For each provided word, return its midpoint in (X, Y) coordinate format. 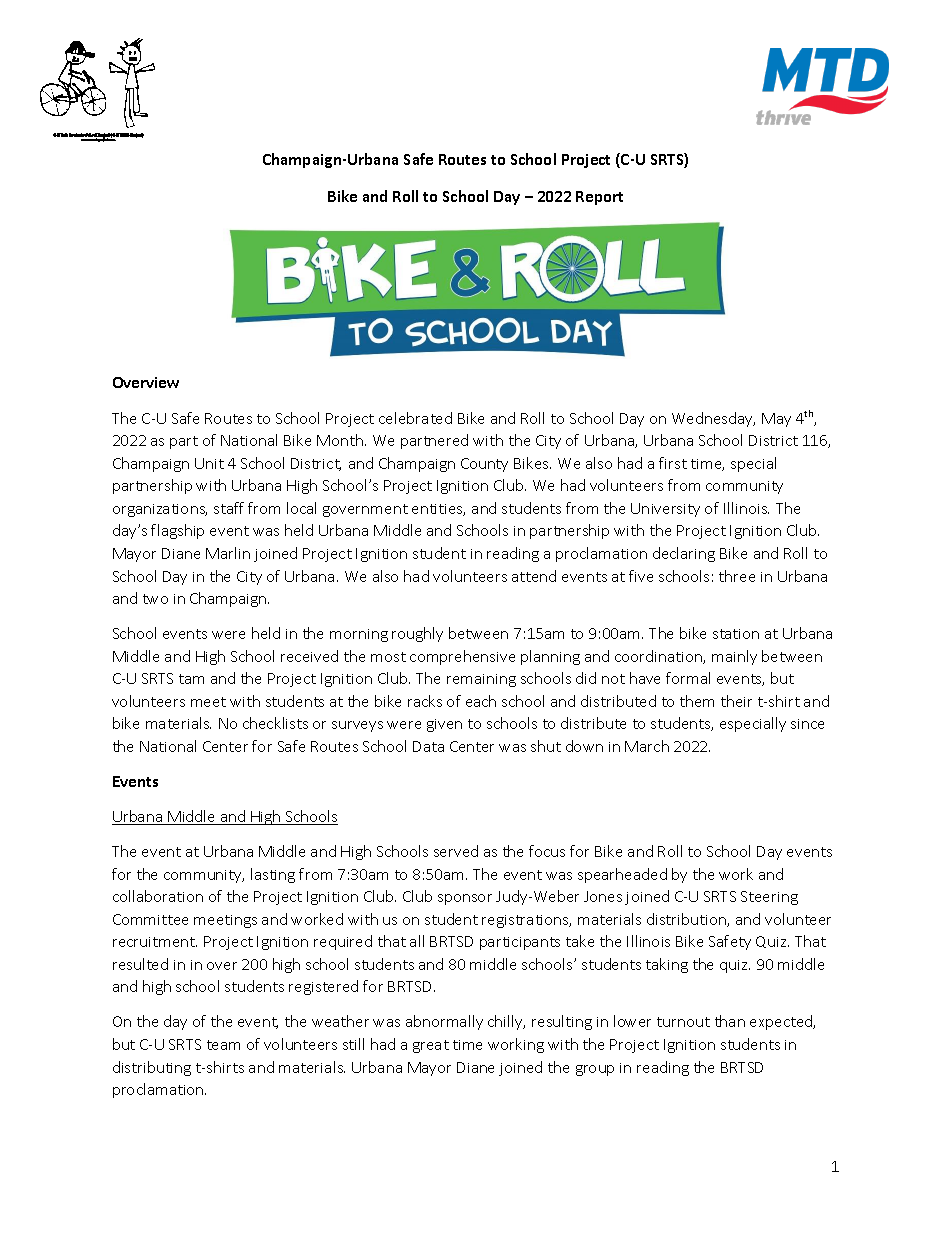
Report (599, 198)
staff (229, 508)
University (665, 510)
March (647, 746)
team (223, 1045)
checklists (275, 723)
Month (340, 440)
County (484, 465)
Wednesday (713, 419)
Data (428, 746)
